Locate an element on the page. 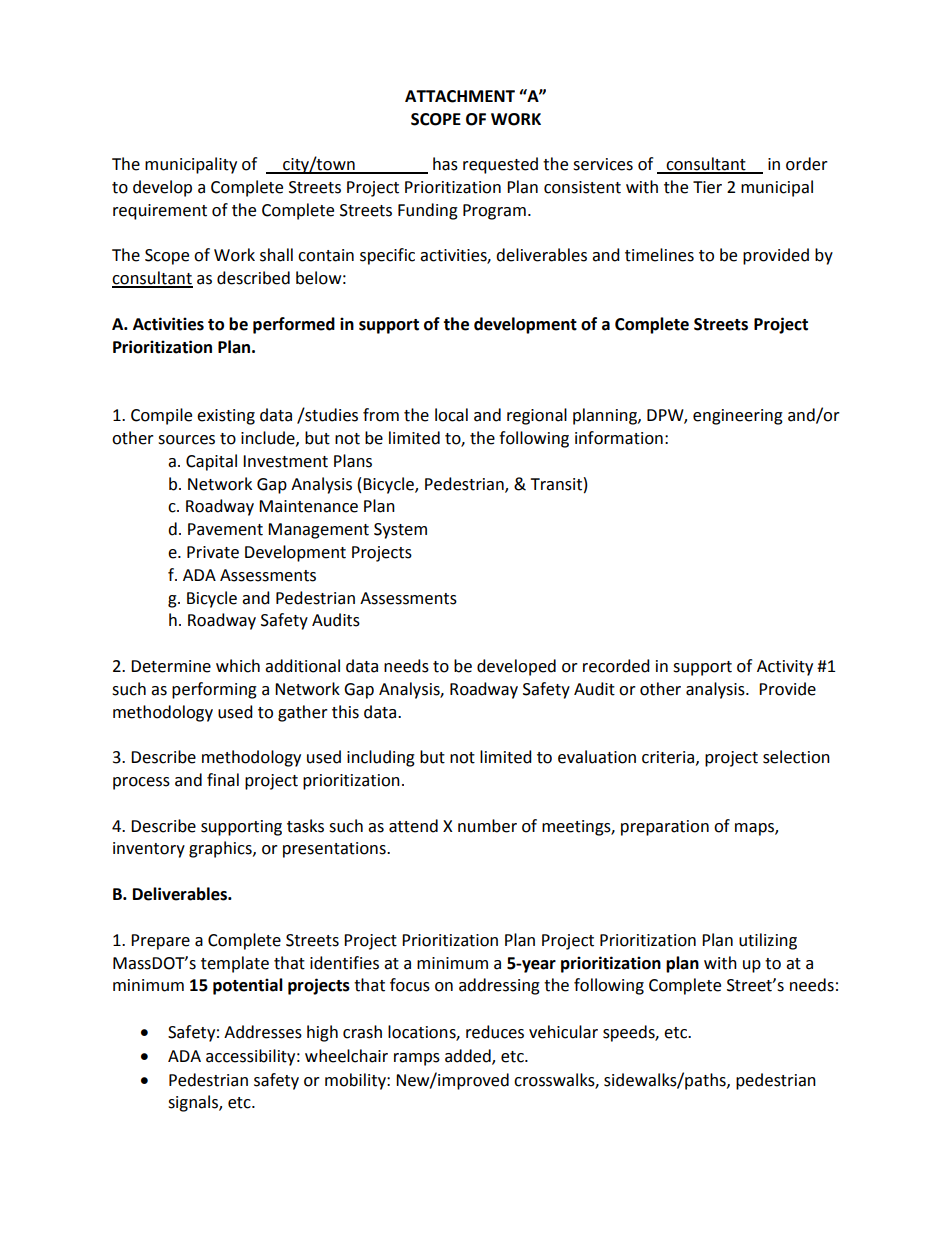 Image resolution: width=952 pixels, height=1233 pixels. ATTACHMENT is located at coordinates (460, 96).
